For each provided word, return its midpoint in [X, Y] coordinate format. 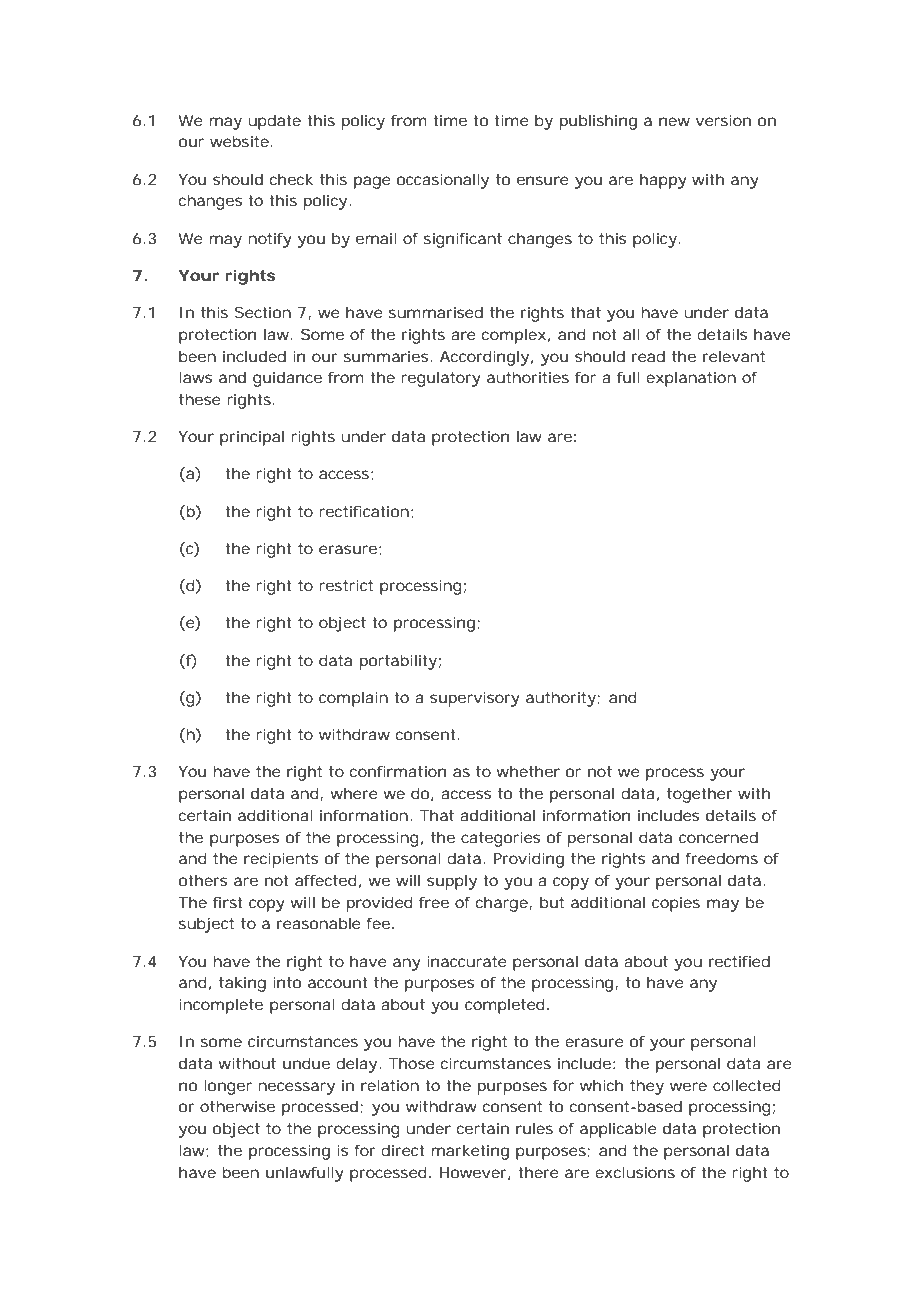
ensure [543, 180]
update [274, 122]
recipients [281, 860]
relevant [734, 356]
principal [252, 438]
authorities [528, 377]
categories [500, 839]
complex [514, 336]
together [700, 795]
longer [228, 1087]
